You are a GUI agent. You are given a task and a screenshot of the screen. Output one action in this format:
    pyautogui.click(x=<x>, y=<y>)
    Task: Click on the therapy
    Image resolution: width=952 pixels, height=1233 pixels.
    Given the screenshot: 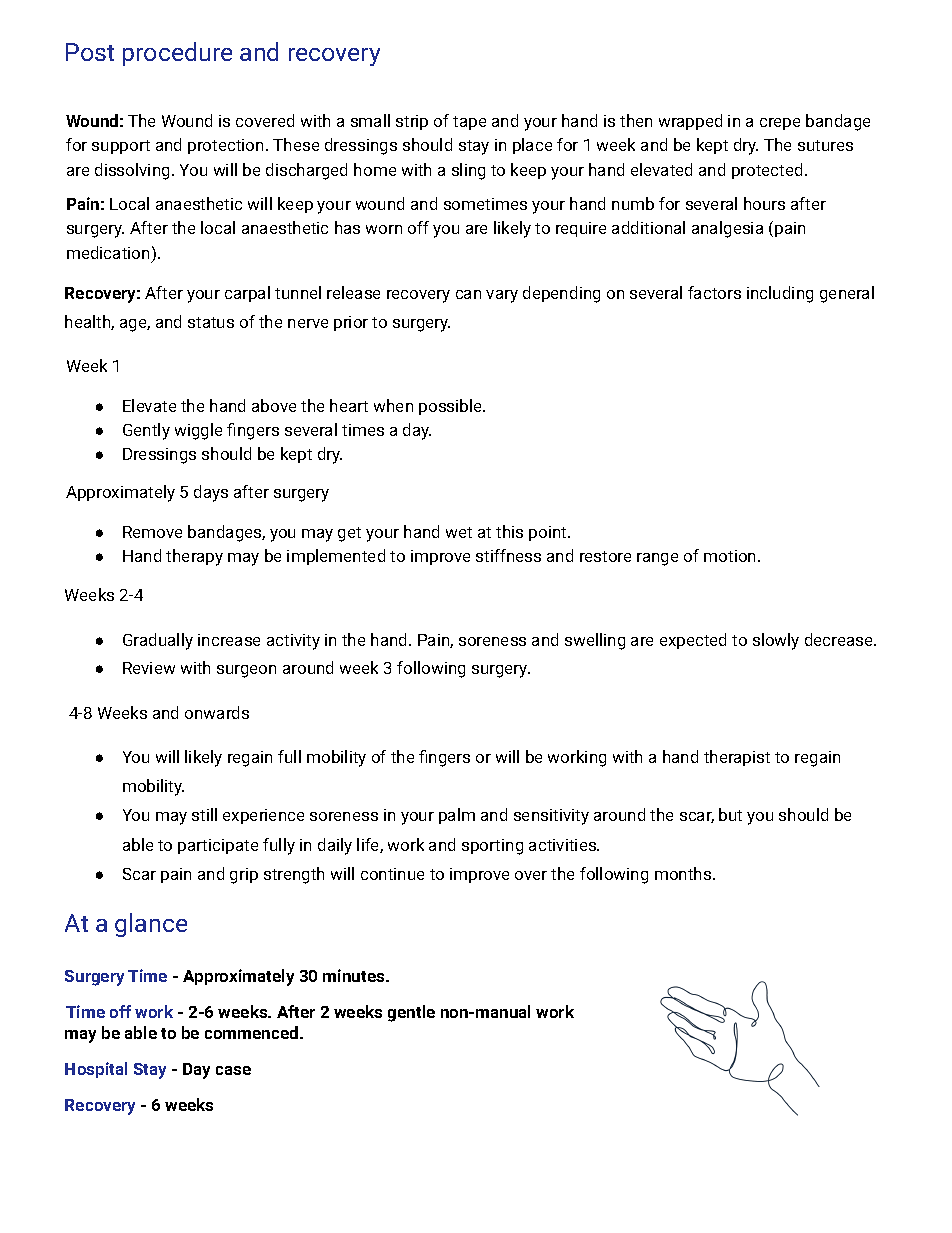 What is the action you would take?
    pyautogui.click(x=194, y=557)
